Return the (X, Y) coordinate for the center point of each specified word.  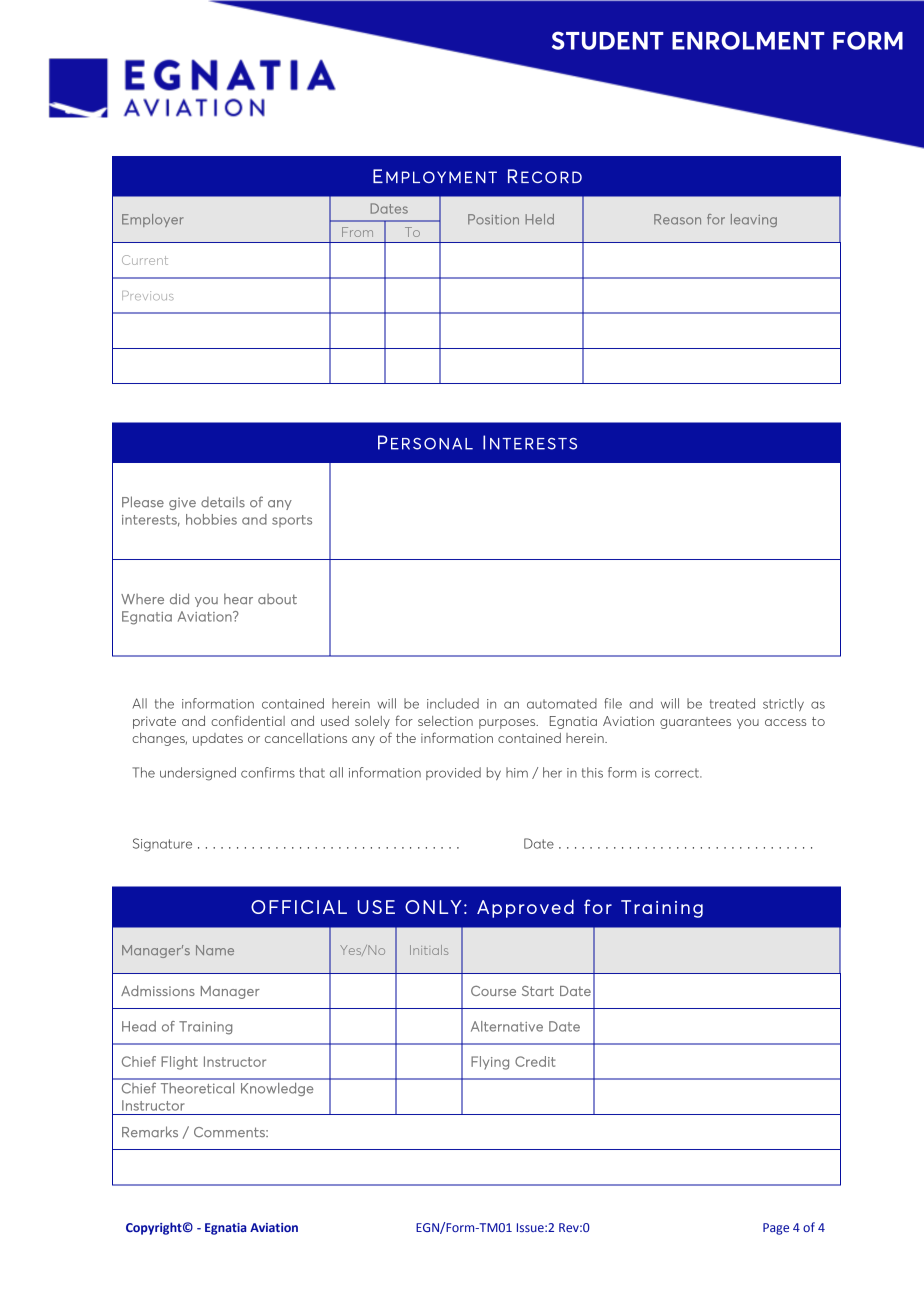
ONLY (433, 907)
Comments (230, 1132)
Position (493, 219)
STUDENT (608, 40)
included (453, 703)
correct (678, 773)
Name (215, 950)
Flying (490, 1063)
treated (732, 703)
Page (776, 1229)
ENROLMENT (748, 40)
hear (238, 598)
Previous (148, 295)
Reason (677, 219)
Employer (153, 220)
